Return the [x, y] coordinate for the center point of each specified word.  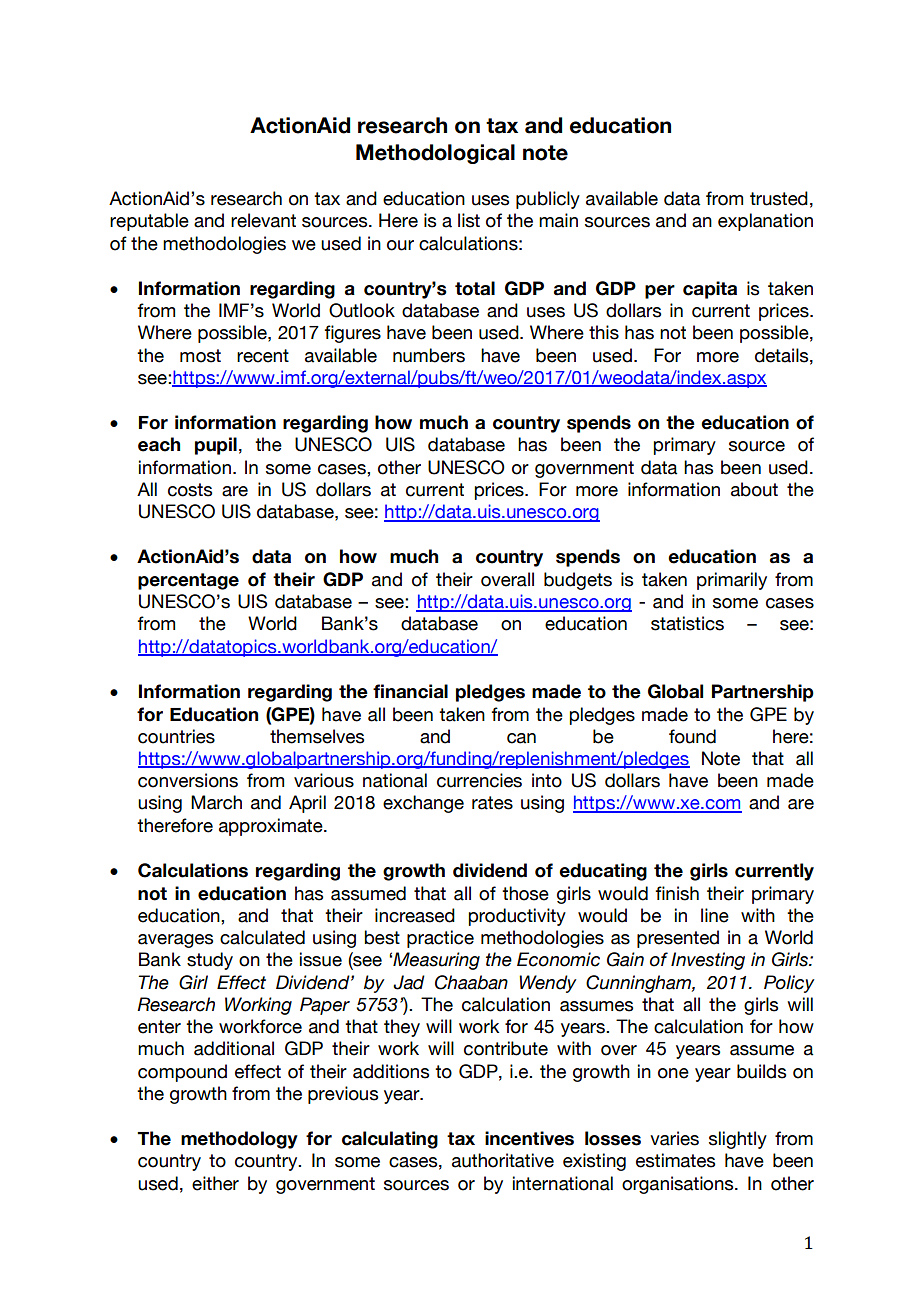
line [715, 915]
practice [440, 939]
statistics [687, 623]
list [469, 220]
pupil [216, 446]
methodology [239, 1140]
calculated [262, 937]
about [754, 489]
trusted [779, 198]
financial [410, 691]
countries [176, 736]
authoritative [503, 1160]
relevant [263, 220]
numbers [429, 355]
